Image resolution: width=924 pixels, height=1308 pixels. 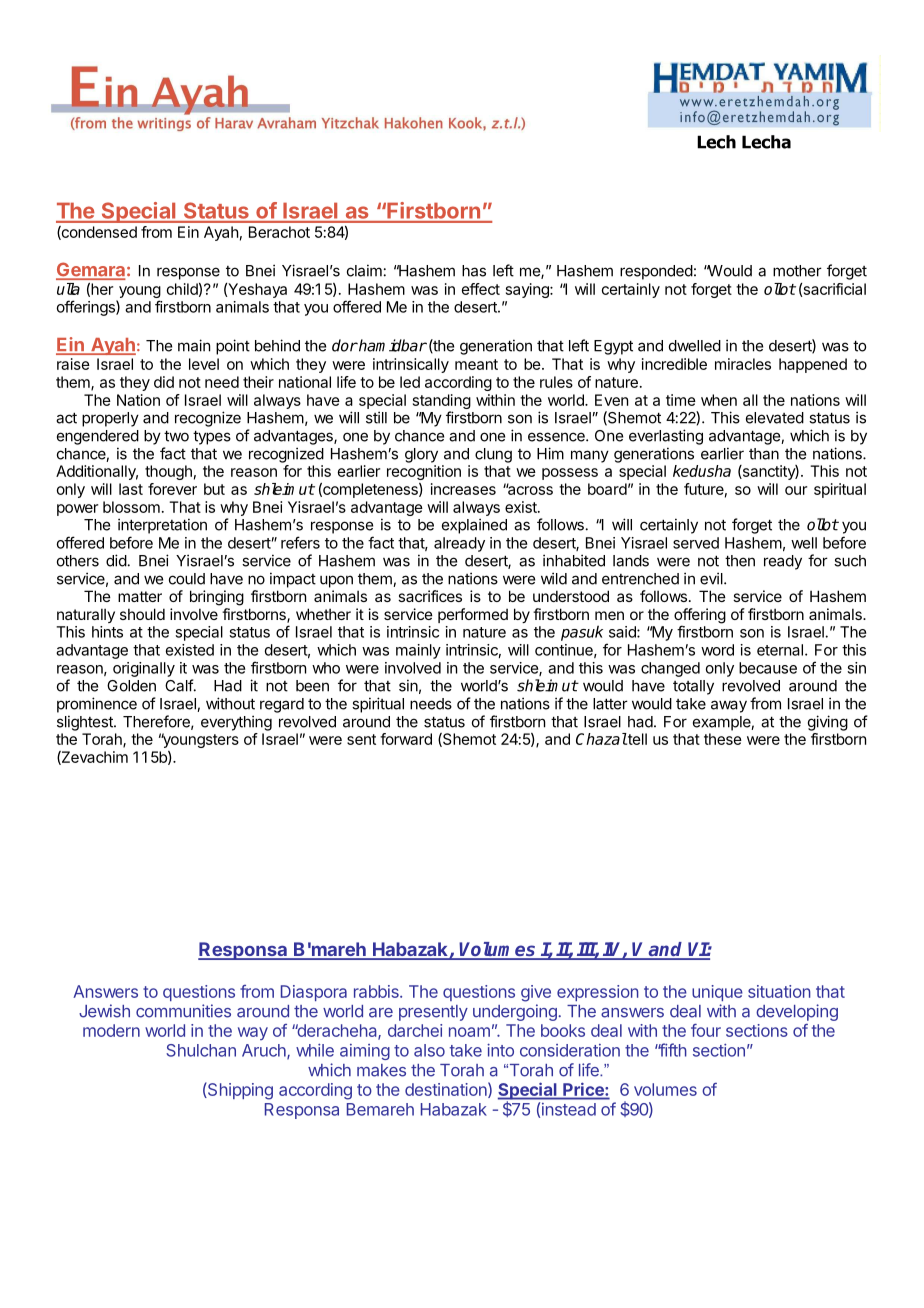 What do you see at coordinates (429, 1050) in the document?
I see `also` at bounding box center [429, 1050].
